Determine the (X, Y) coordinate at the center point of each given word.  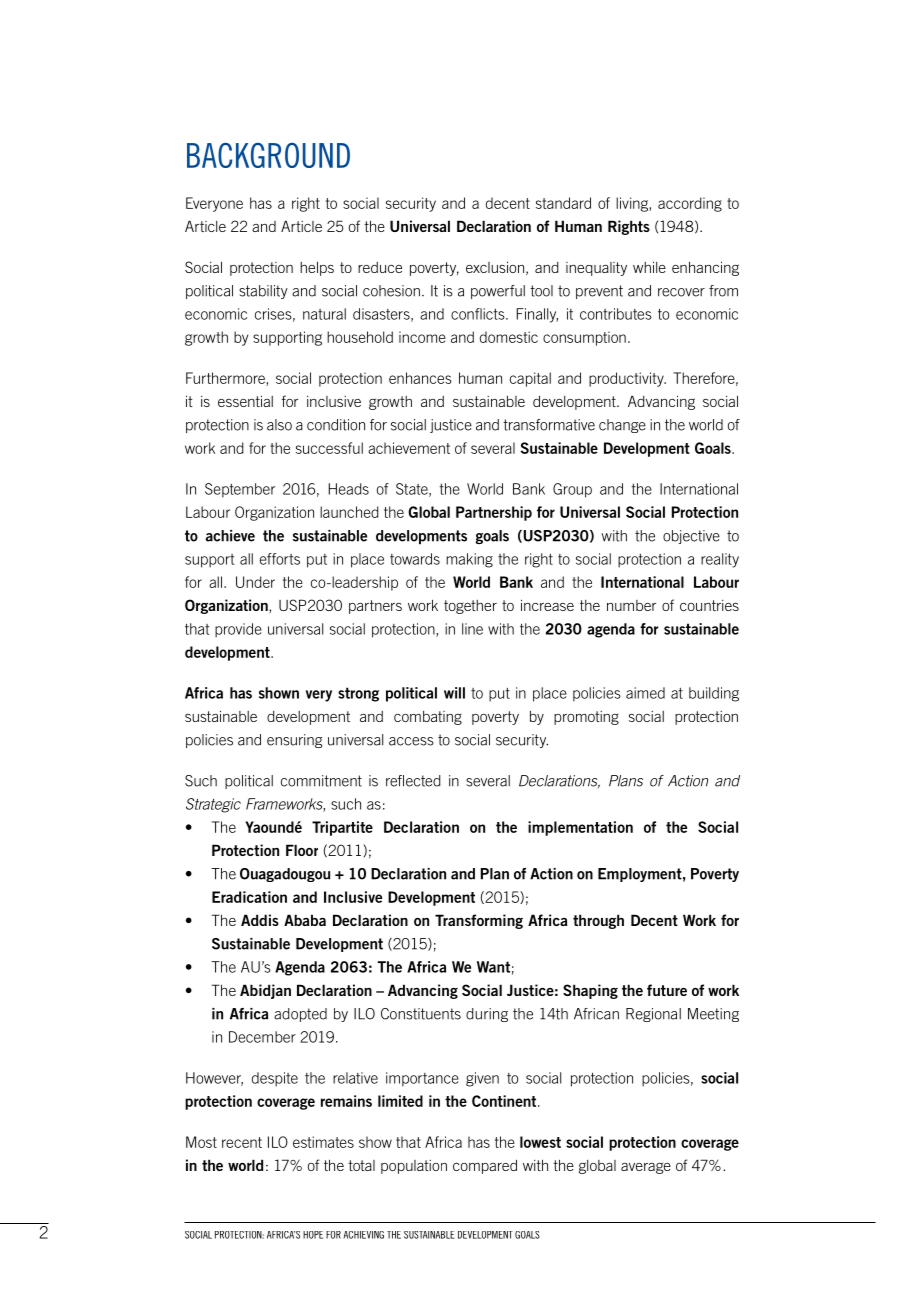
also (279, 425)
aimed (645, 693)
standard (563, 203)
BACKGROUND (268, 155)
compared (485, 1166)
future (667, 990)
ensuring (294, 741)
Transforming (479, 921)
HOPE (313, 1235)
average (646, 1168)
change (622, 426)
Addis (260, 920)
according (690, 204)
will (454, 693)
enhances (420, 378)
